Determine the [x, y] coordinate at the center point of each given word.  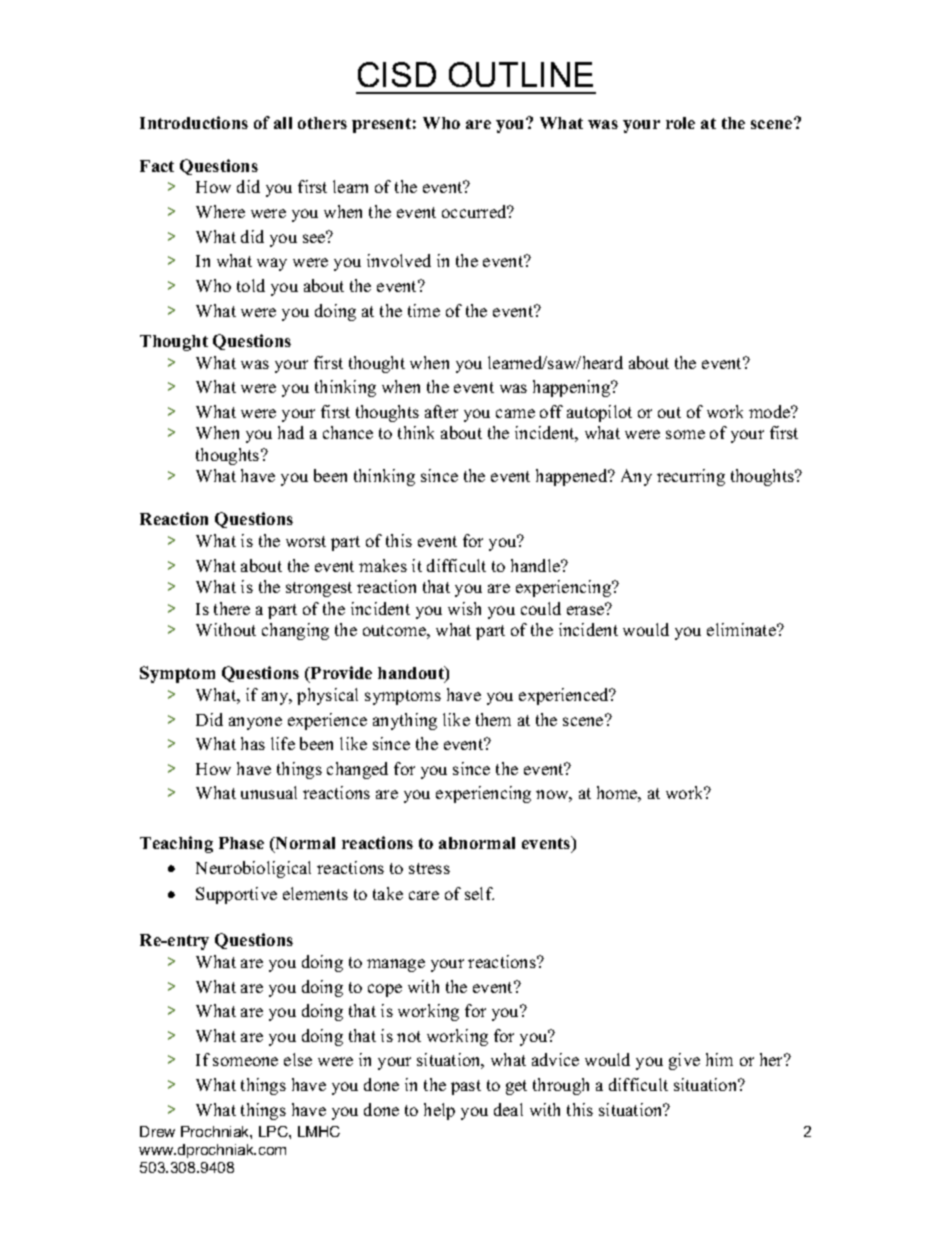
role [680, 123]
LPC [274, 1131]
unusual [269, 792]
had [291, 432]
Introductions [194, 122]
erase [587, 609]
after [441, 411]
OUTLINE [521, 74]
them [493, 719]
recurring [691, 477]
